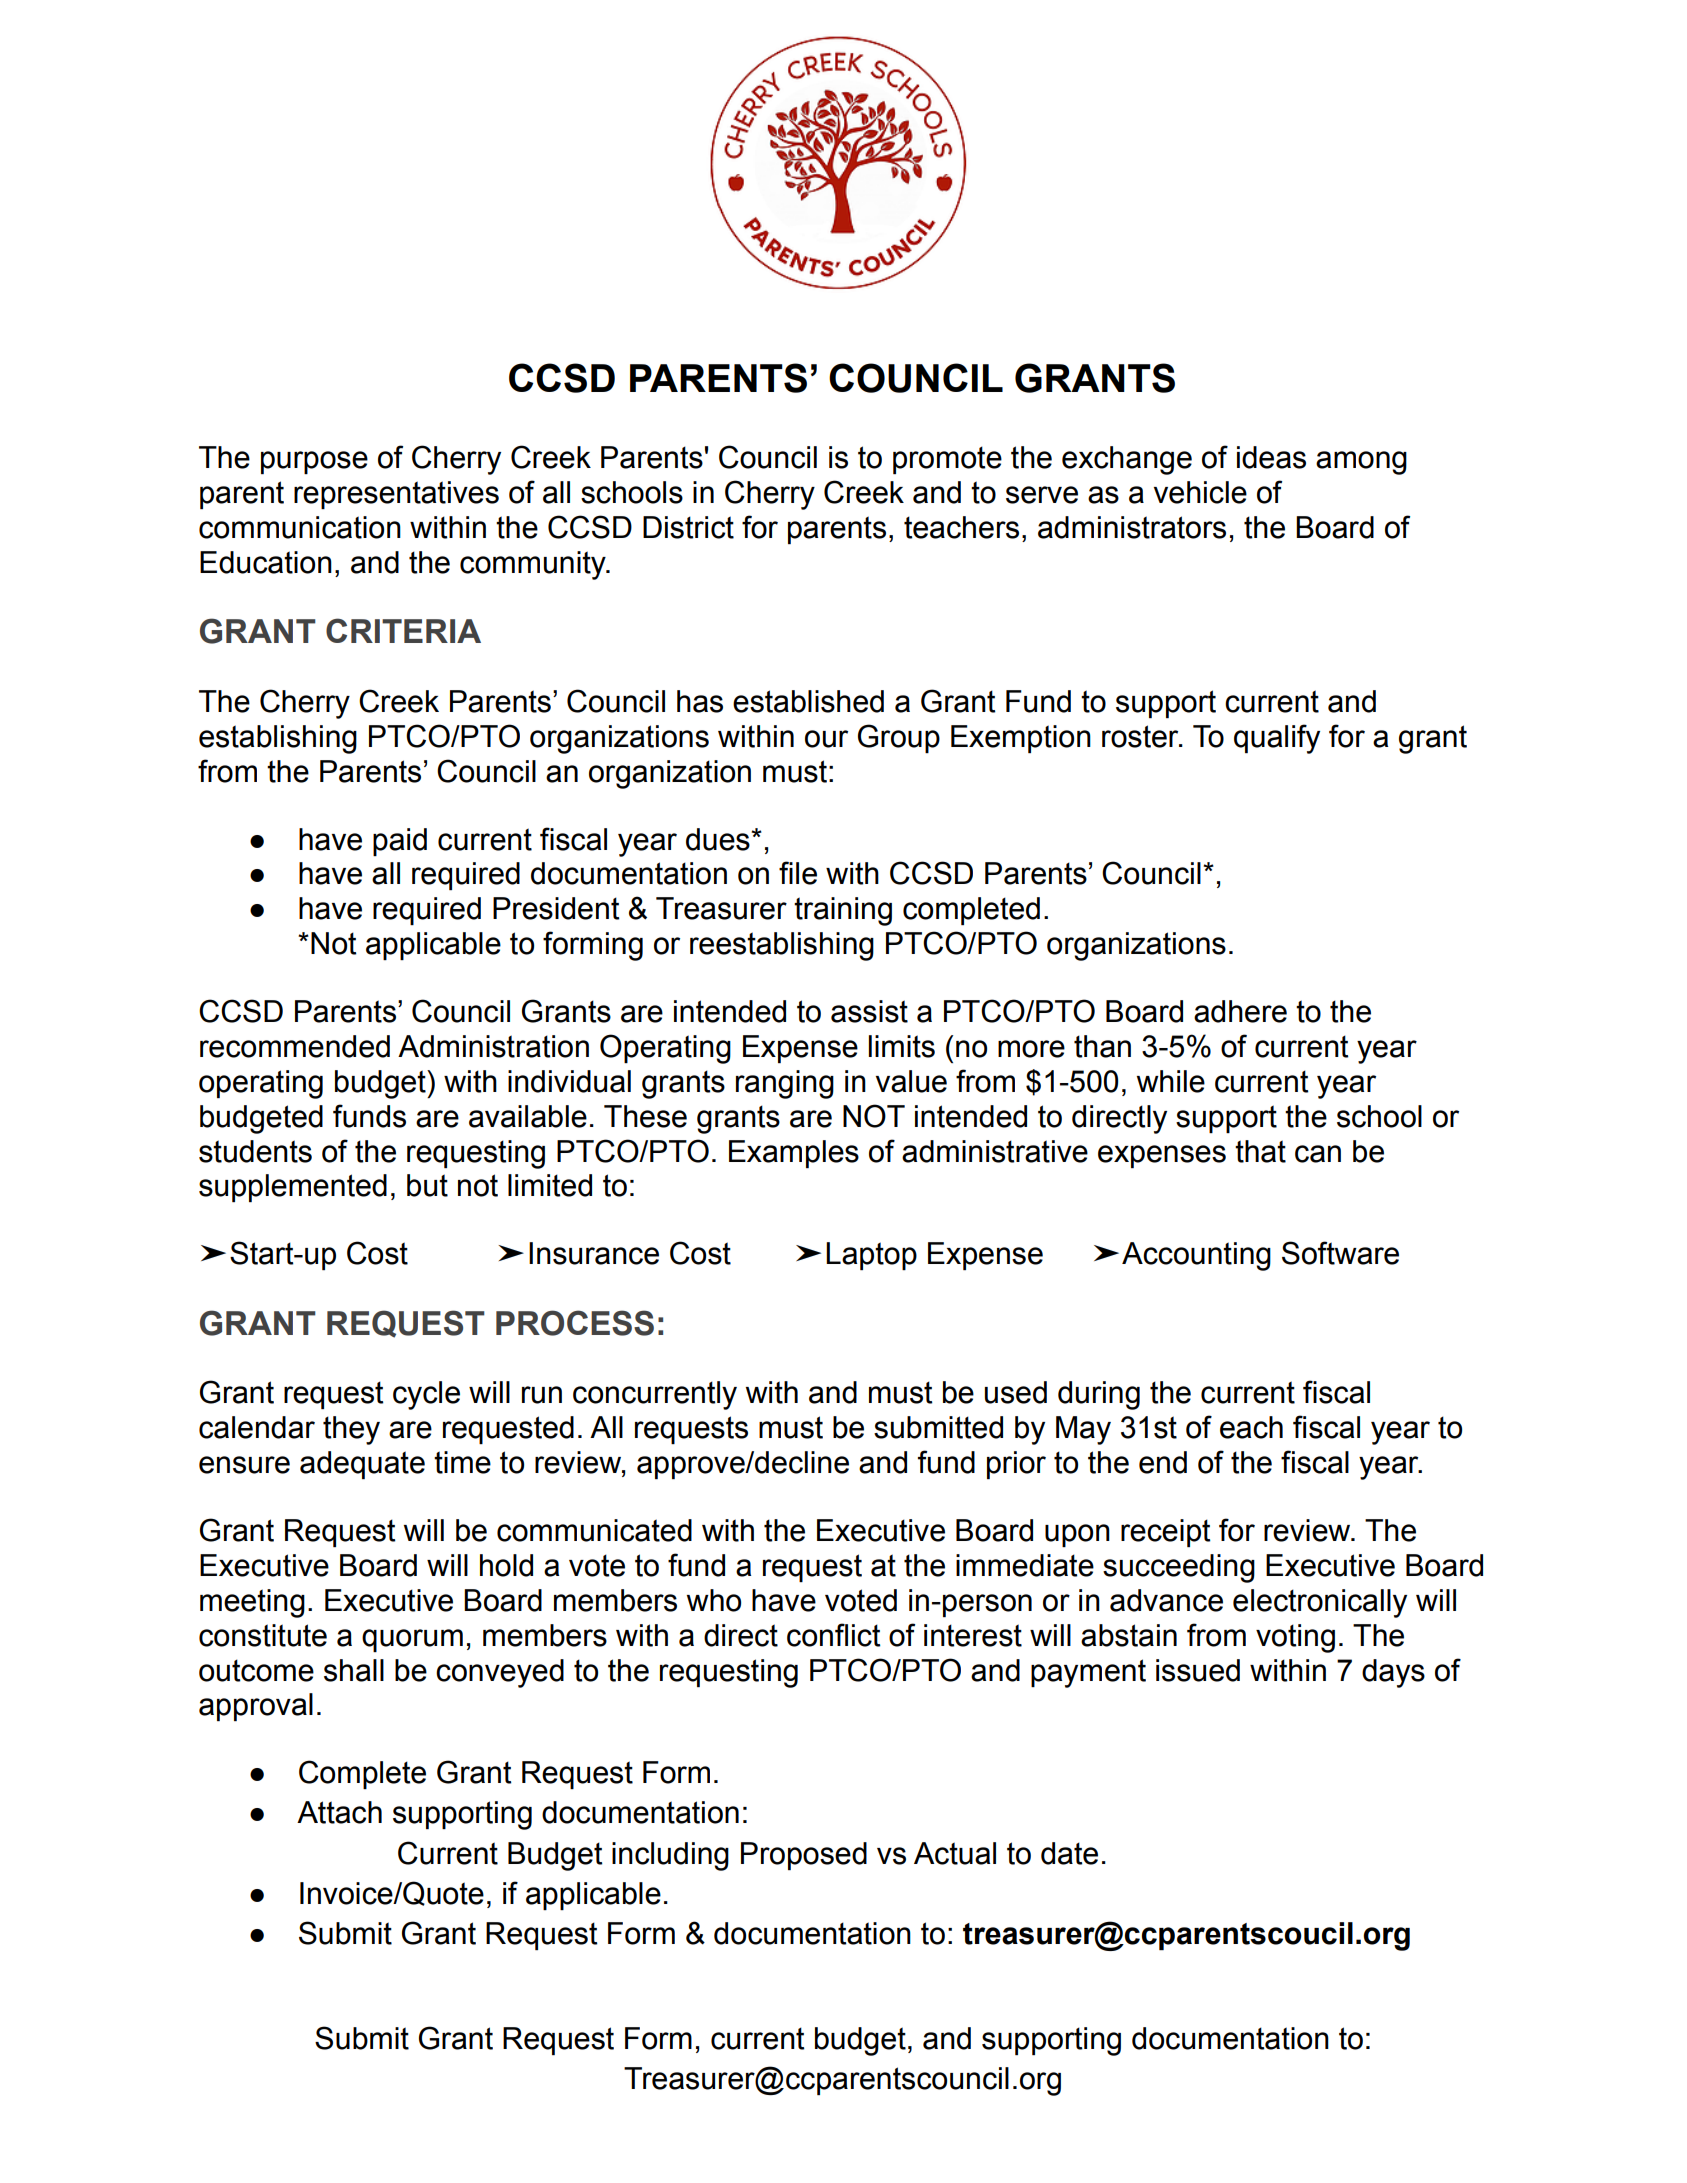 This screenshot has height=2183, width=1687. I want to click on vehicle, so click(1200, 492).
